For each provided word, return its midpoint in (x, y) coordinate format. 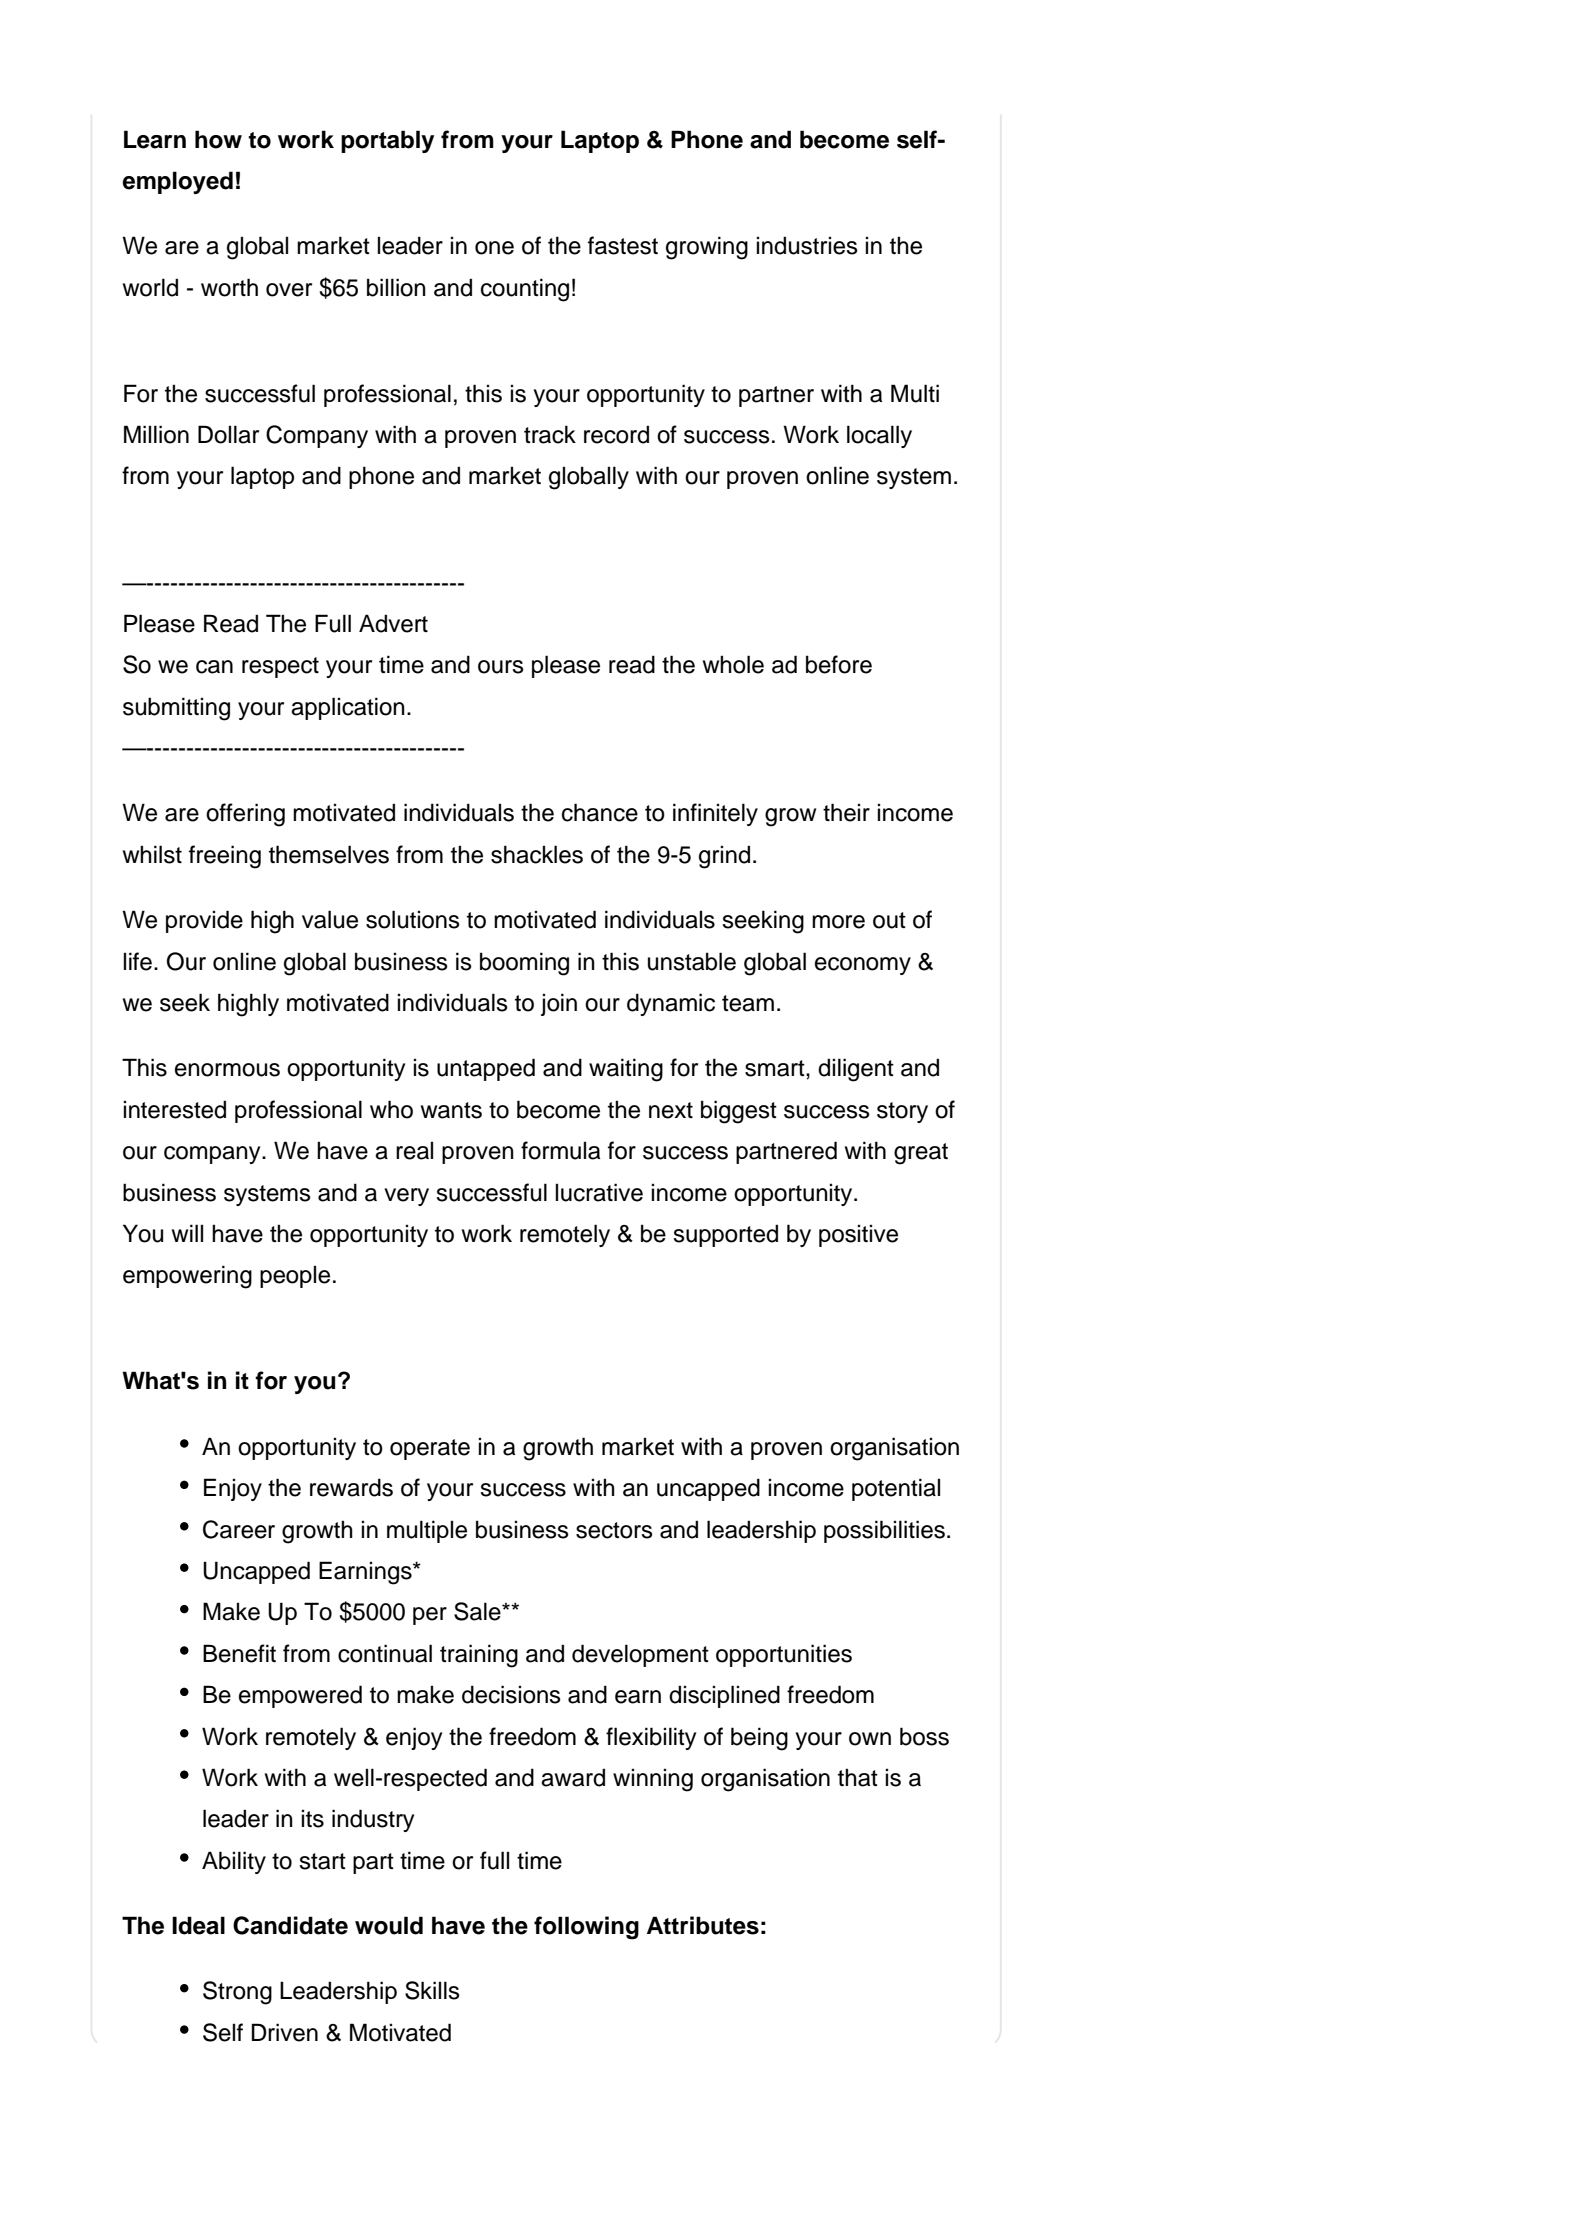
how (218, 139)
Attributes (703, 1925)
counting (525, 290)
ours (501, 667)
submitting (176, 709)
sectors (614, 1530)
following (586, 1928)
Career (239, 1529)
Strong (237, 1993)
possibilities (884, 1531)
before (839, 664)
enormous (227, 1070)
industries (807, 245)
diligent (856, 1070)
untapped (486, 1069)
